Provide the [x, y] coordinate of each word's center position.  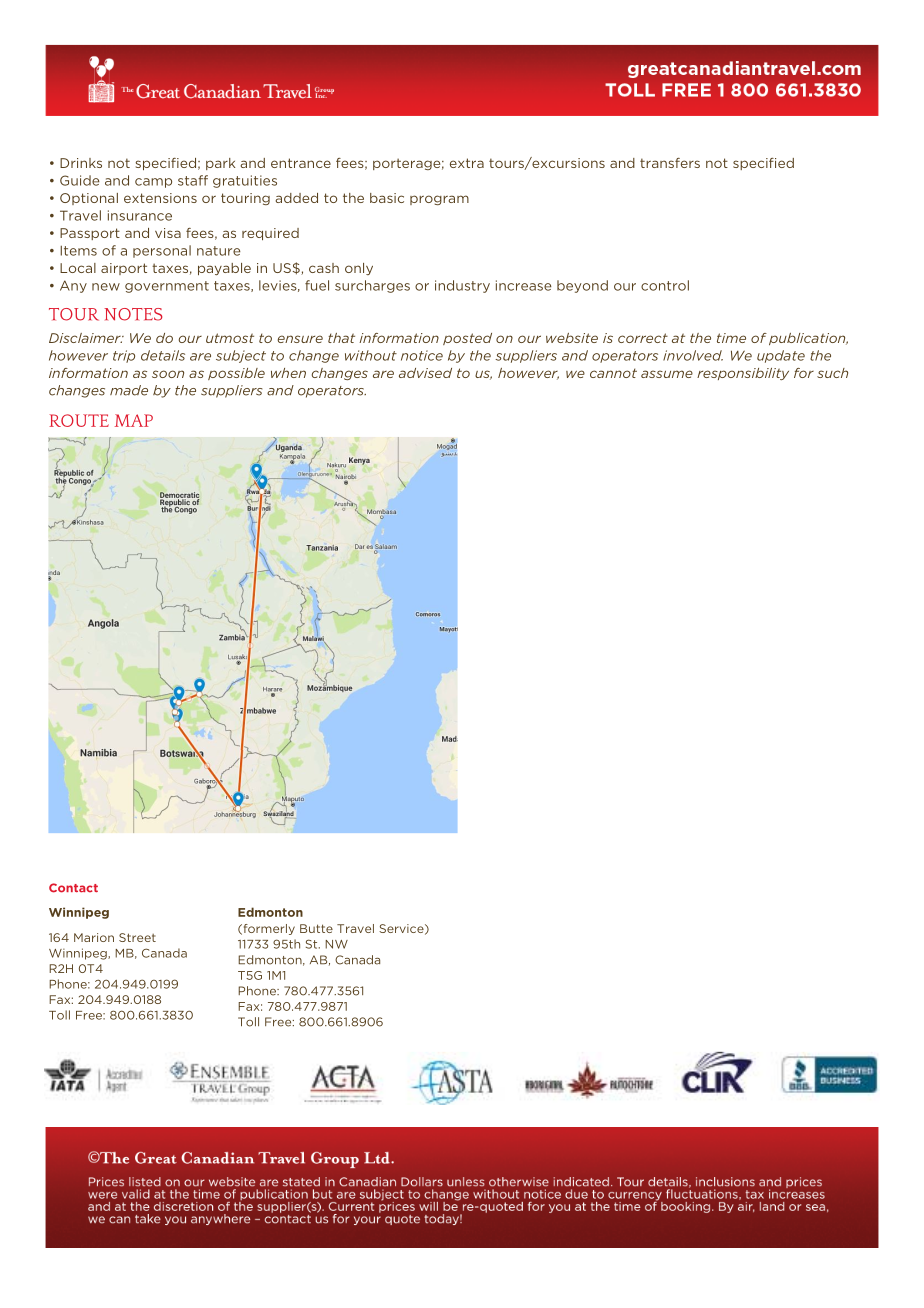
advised [425, 373]
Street [137, 937]
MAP [134, 420]
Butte [316, 928]
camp [153, 183]
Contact [73, 888]
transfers [670, 163]
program [439, 200]
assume [667, 374]
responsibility [743, 374]
